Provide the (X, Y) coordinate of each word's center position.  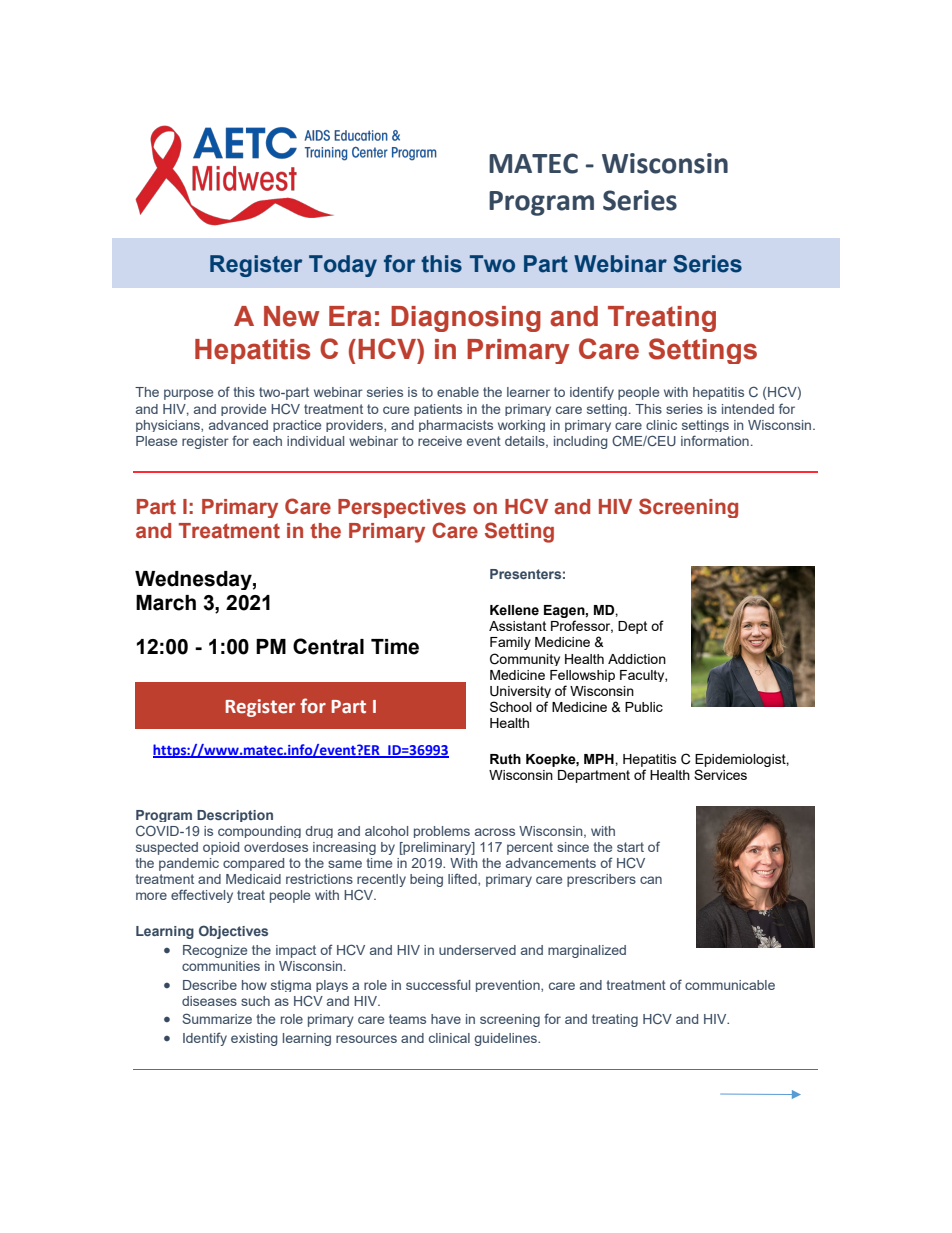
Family (510, 643)
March (166, 603)
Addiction (637, 659)
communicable (730, 985)
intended (748, 409)
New (292, 316)
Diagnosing (466, 319)
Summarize (217, 1018)
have (446, 1019)
